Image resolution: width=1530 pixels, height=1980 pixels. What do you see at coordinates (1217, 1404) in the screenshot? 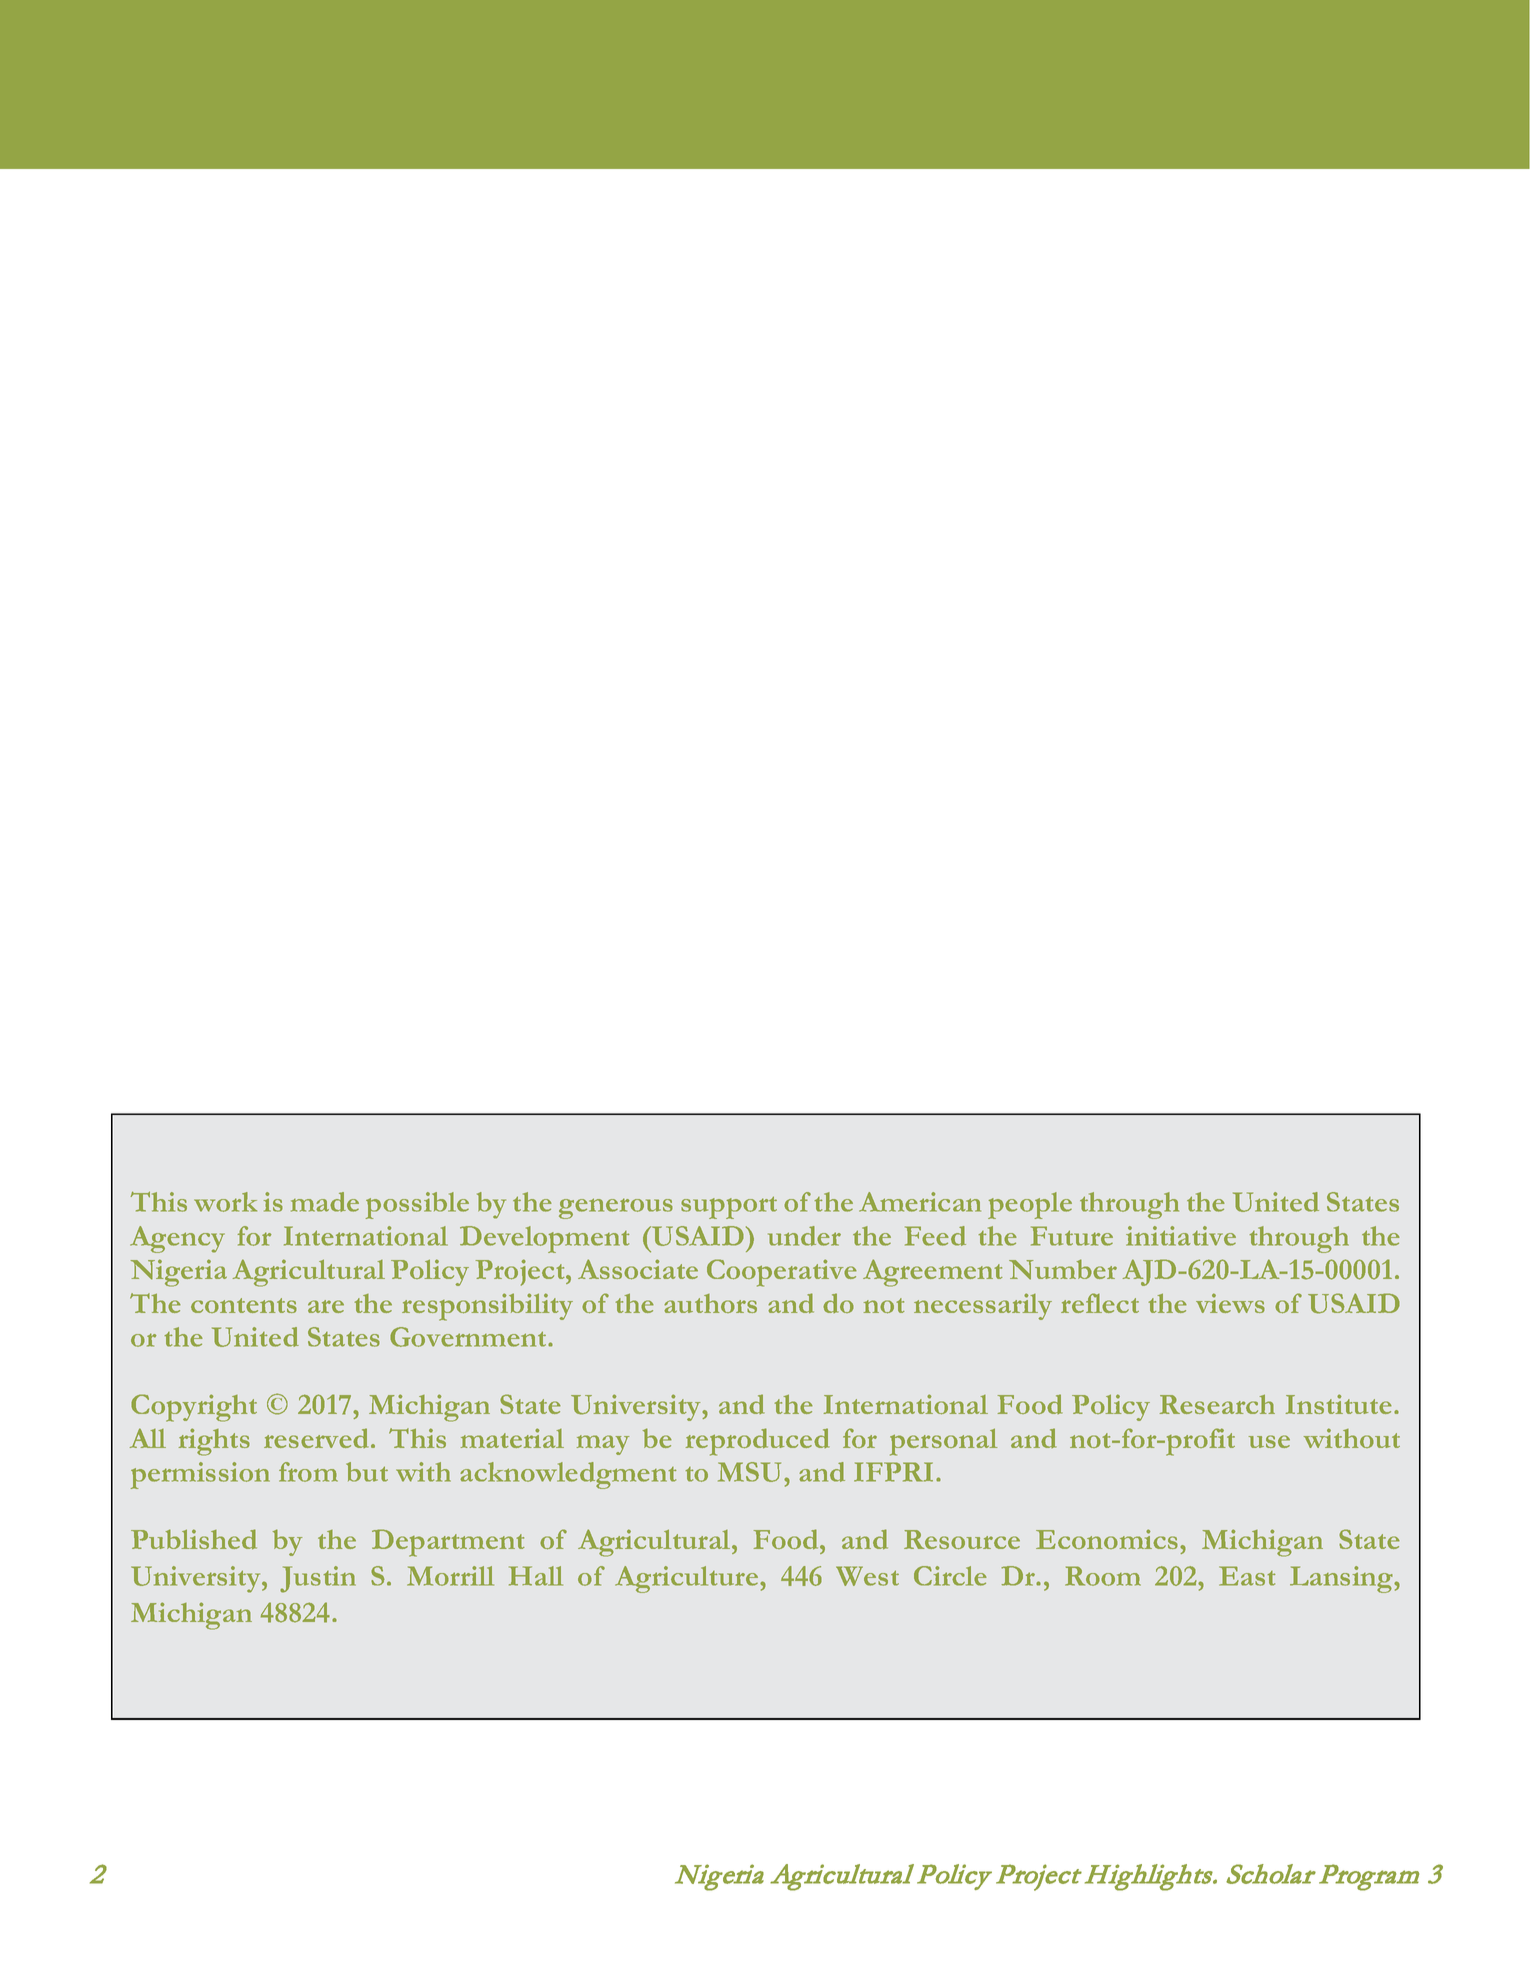
I see `Research` at bounding box center [1217, 1404].
